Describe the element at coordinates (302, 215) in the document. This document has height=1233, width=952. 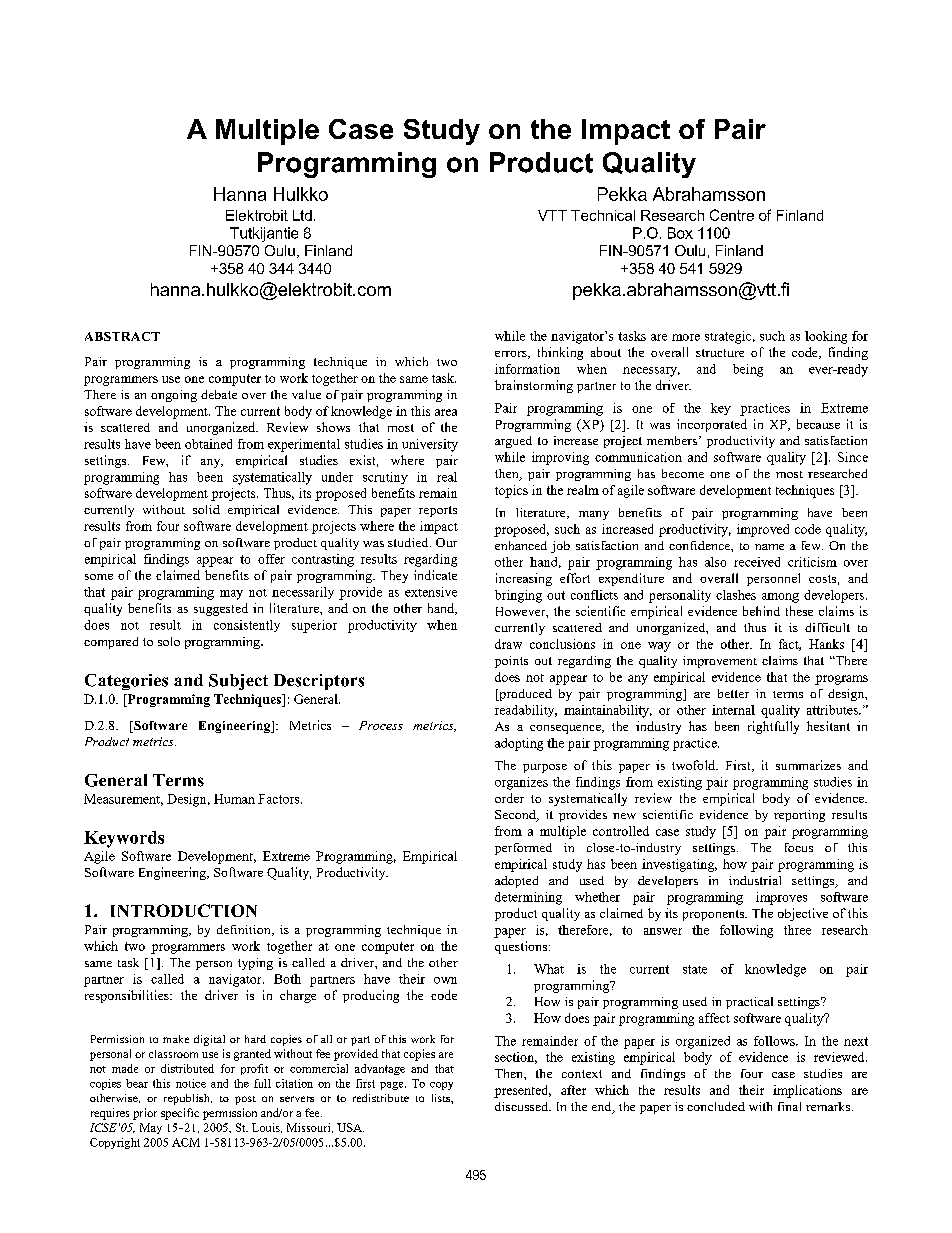
I see `Ltd` at that location.
